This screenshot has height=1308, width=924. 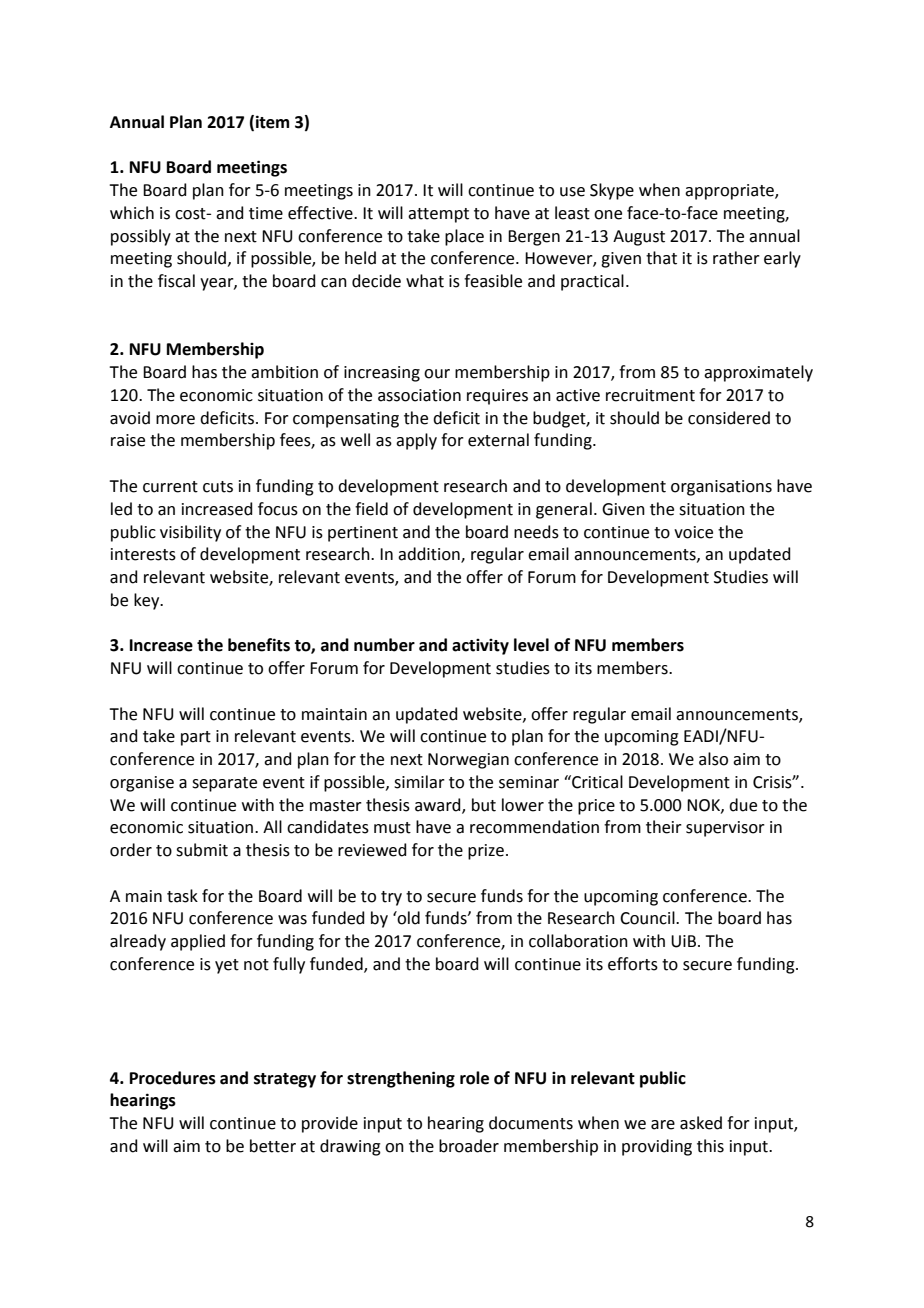 What do you see at coordinates (480, 647) in the screenshot?
I see `activity` at bounding box center [480, 647].
